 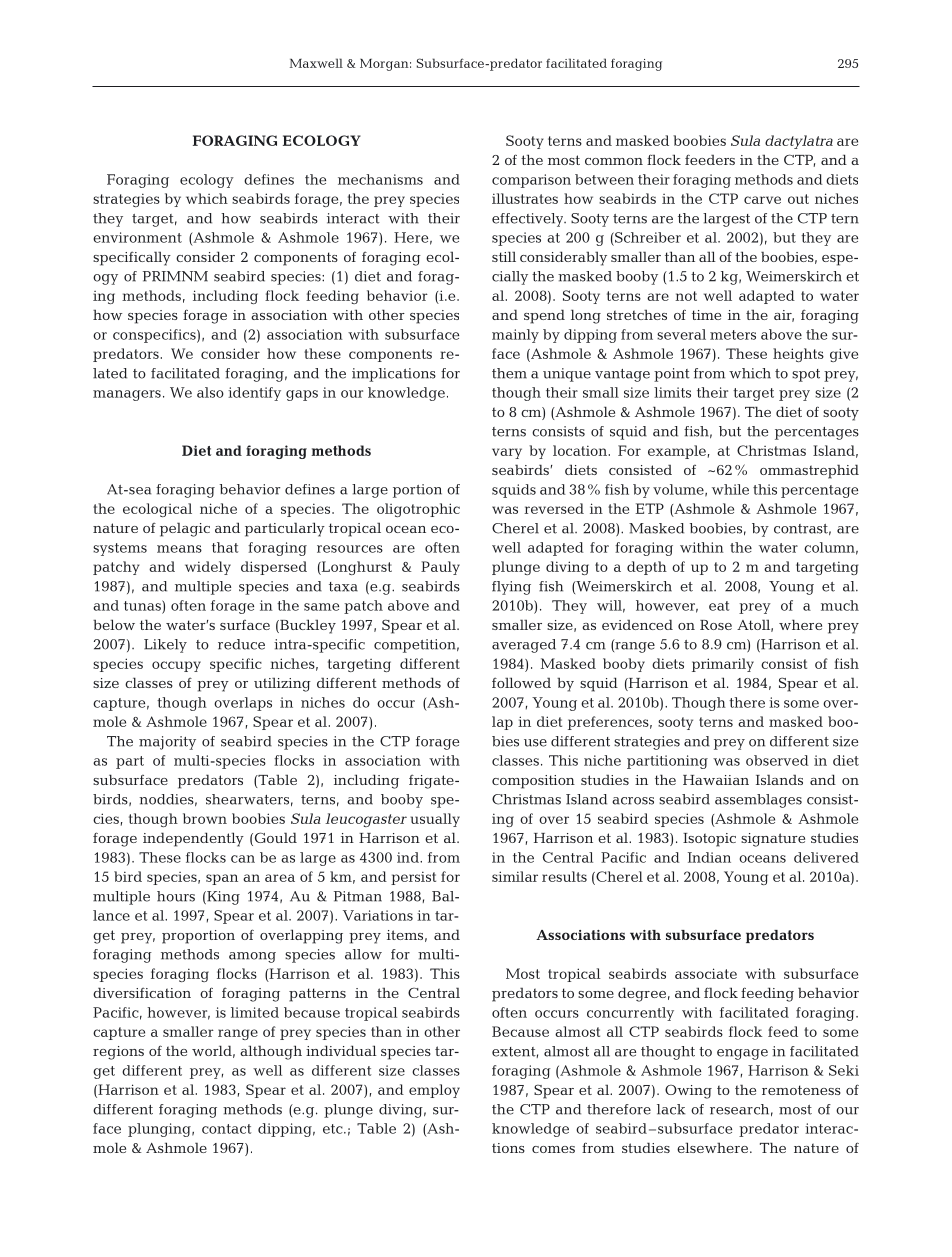 What do you see at coordinates (137, 237) in the page?
I see `environment` at bounding box center [137, 237].
